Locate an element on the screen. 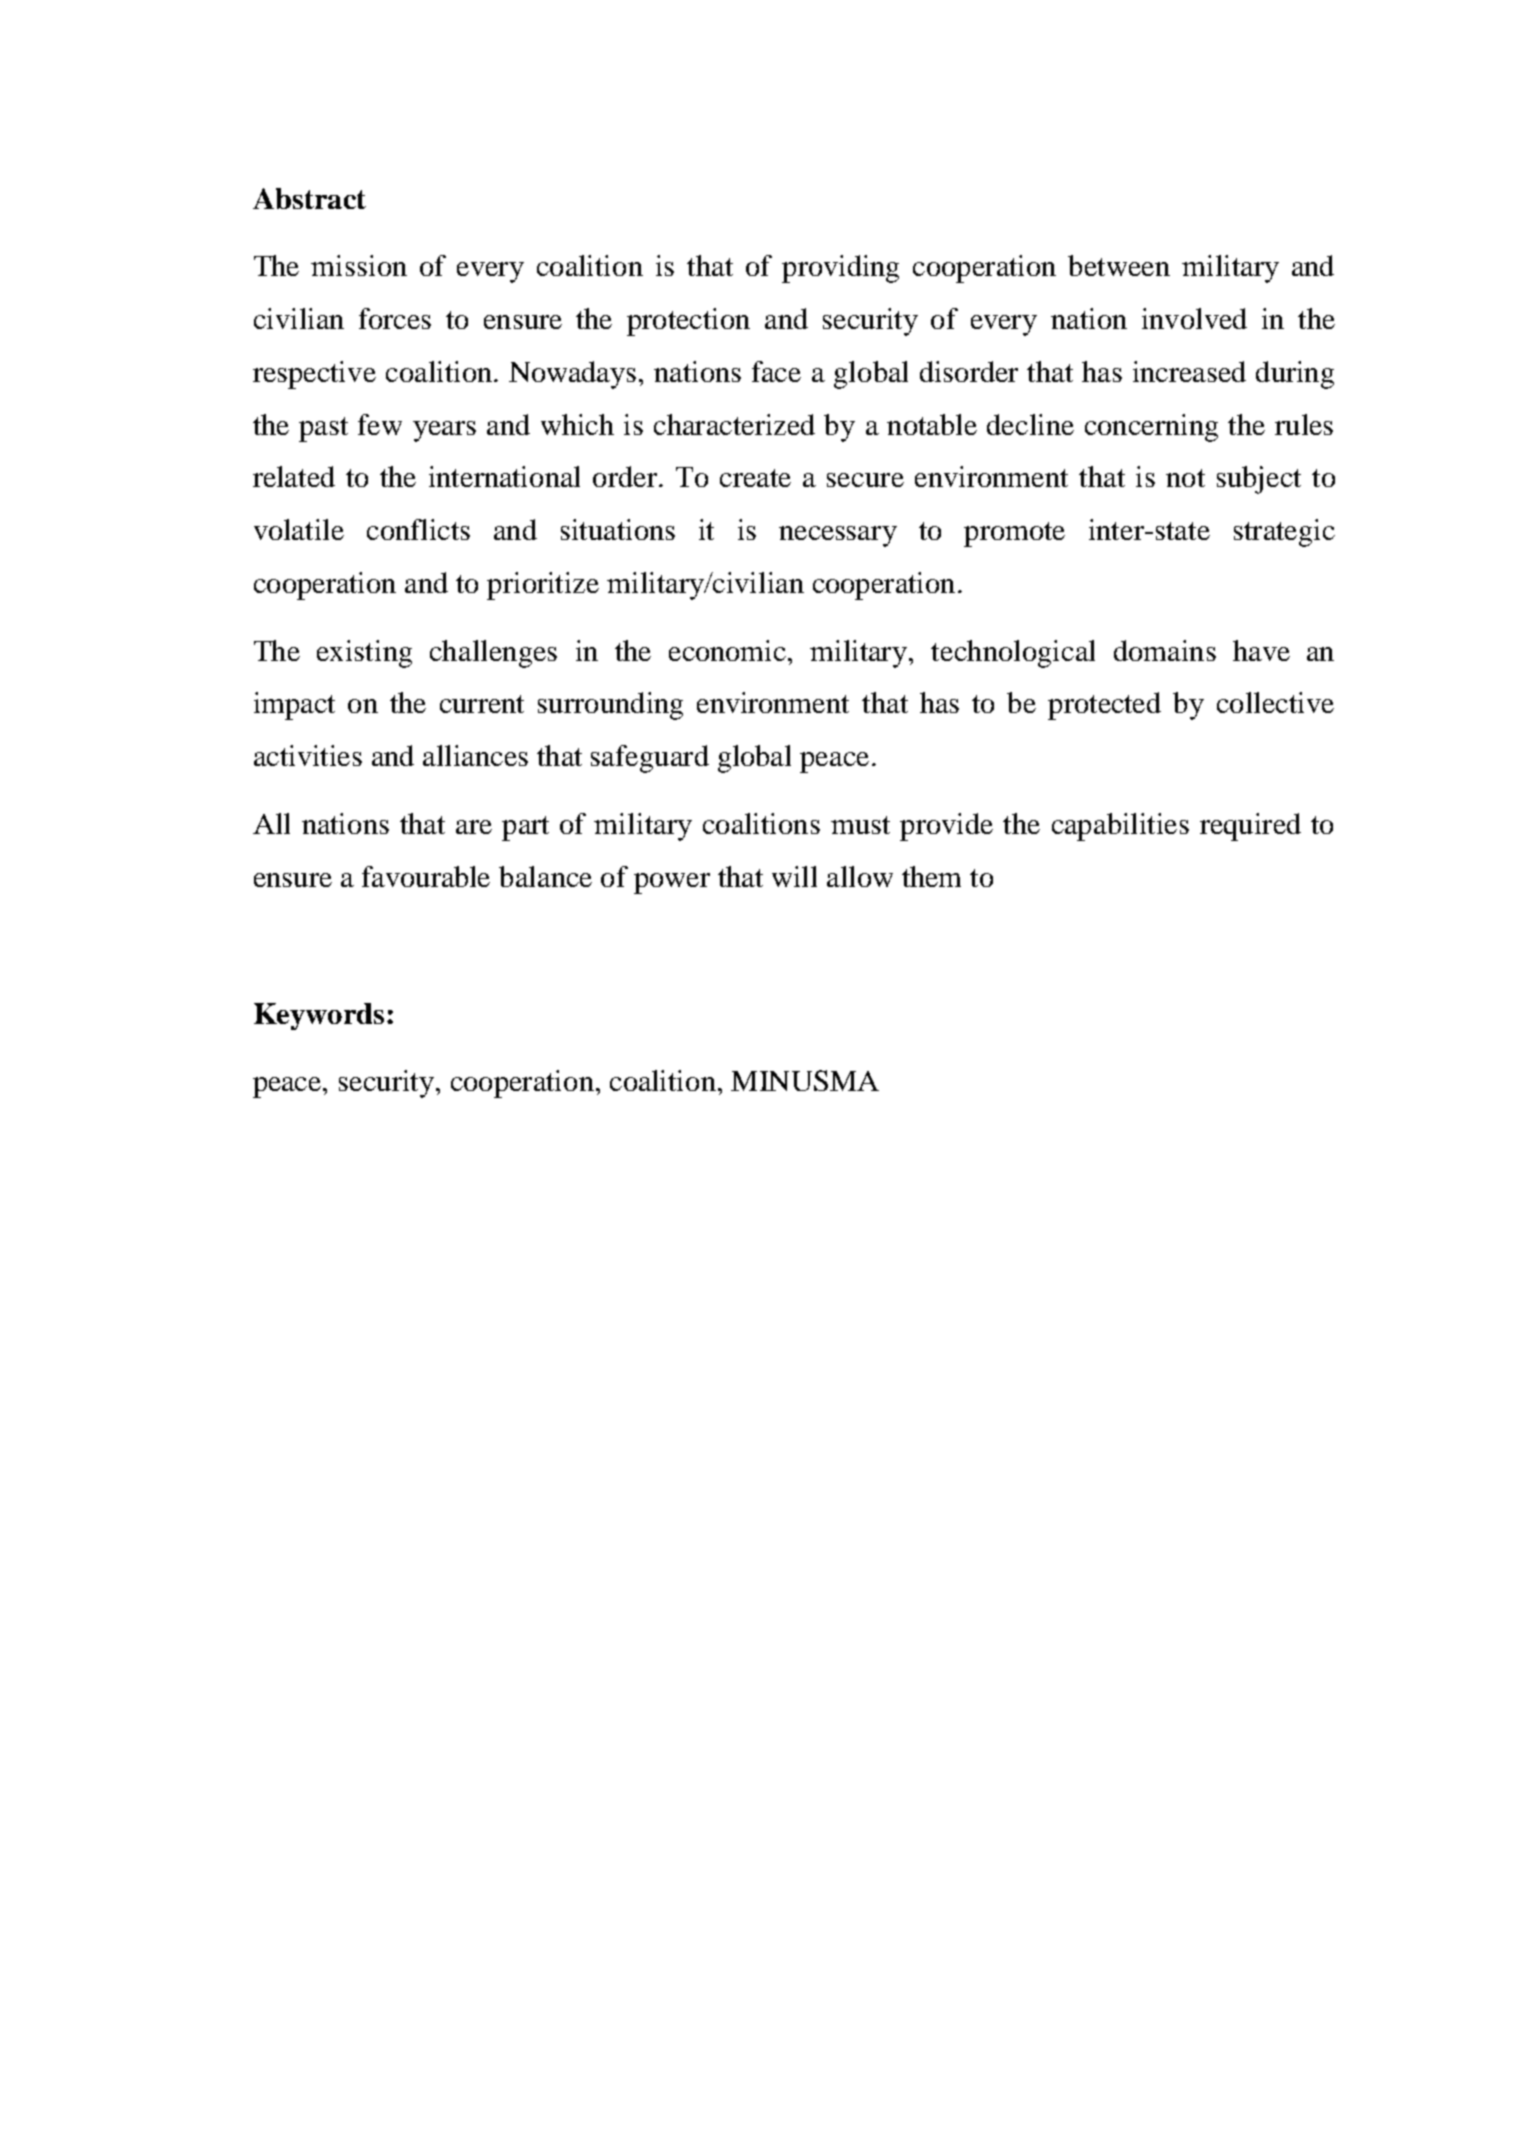  providing is located at coordinates (840, 269).
